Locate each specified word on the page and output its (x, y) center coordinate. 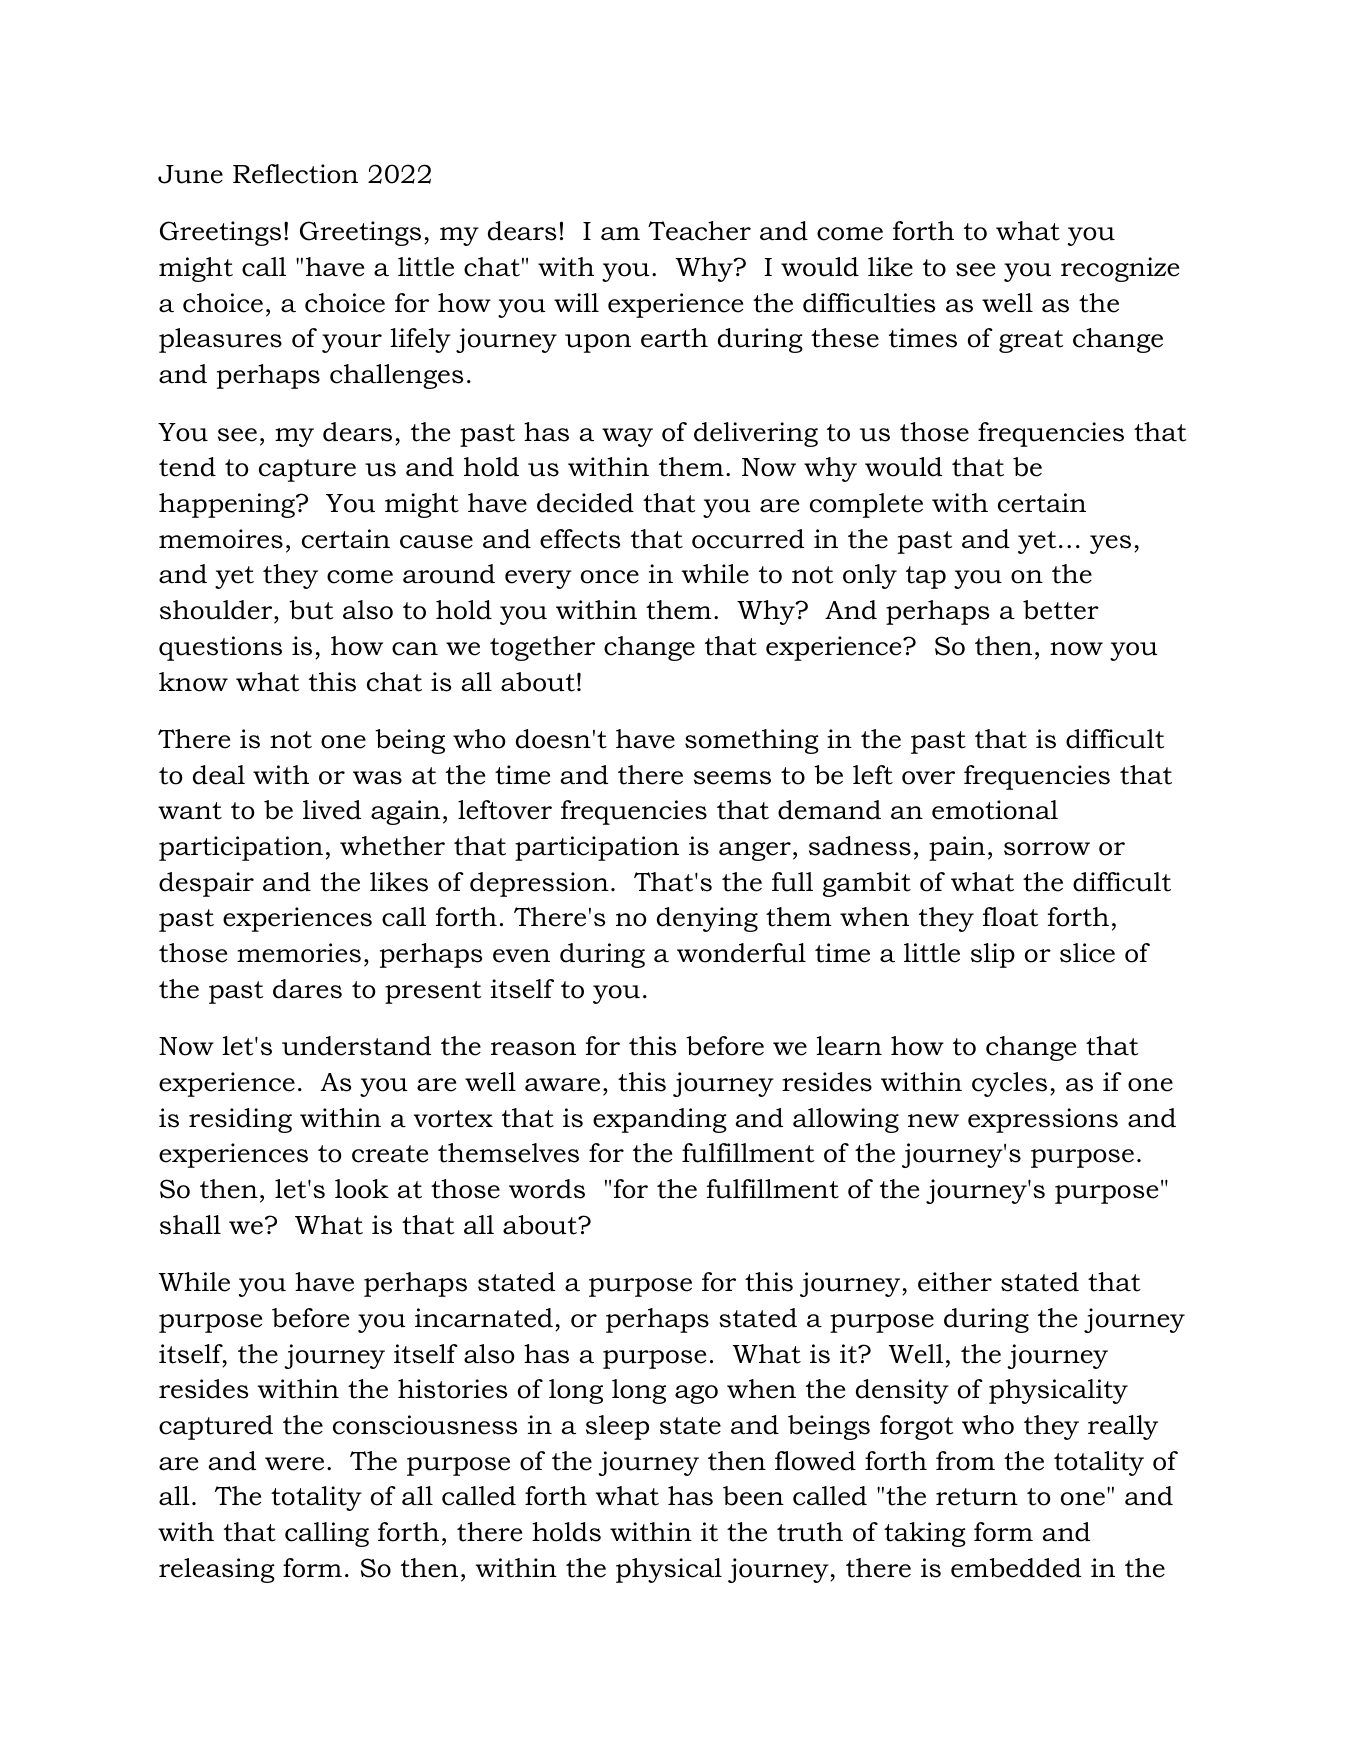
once (610, 577)
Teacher (699, 231)
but (311, 610)
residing (240, 1120)
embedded (1016, 1568)
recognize (1120, 269)
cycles (1009, 1084)
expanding (660, 1120)
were (294, 1464)
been (753, 1496)
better (1061, 610)
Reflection (295, 174)
